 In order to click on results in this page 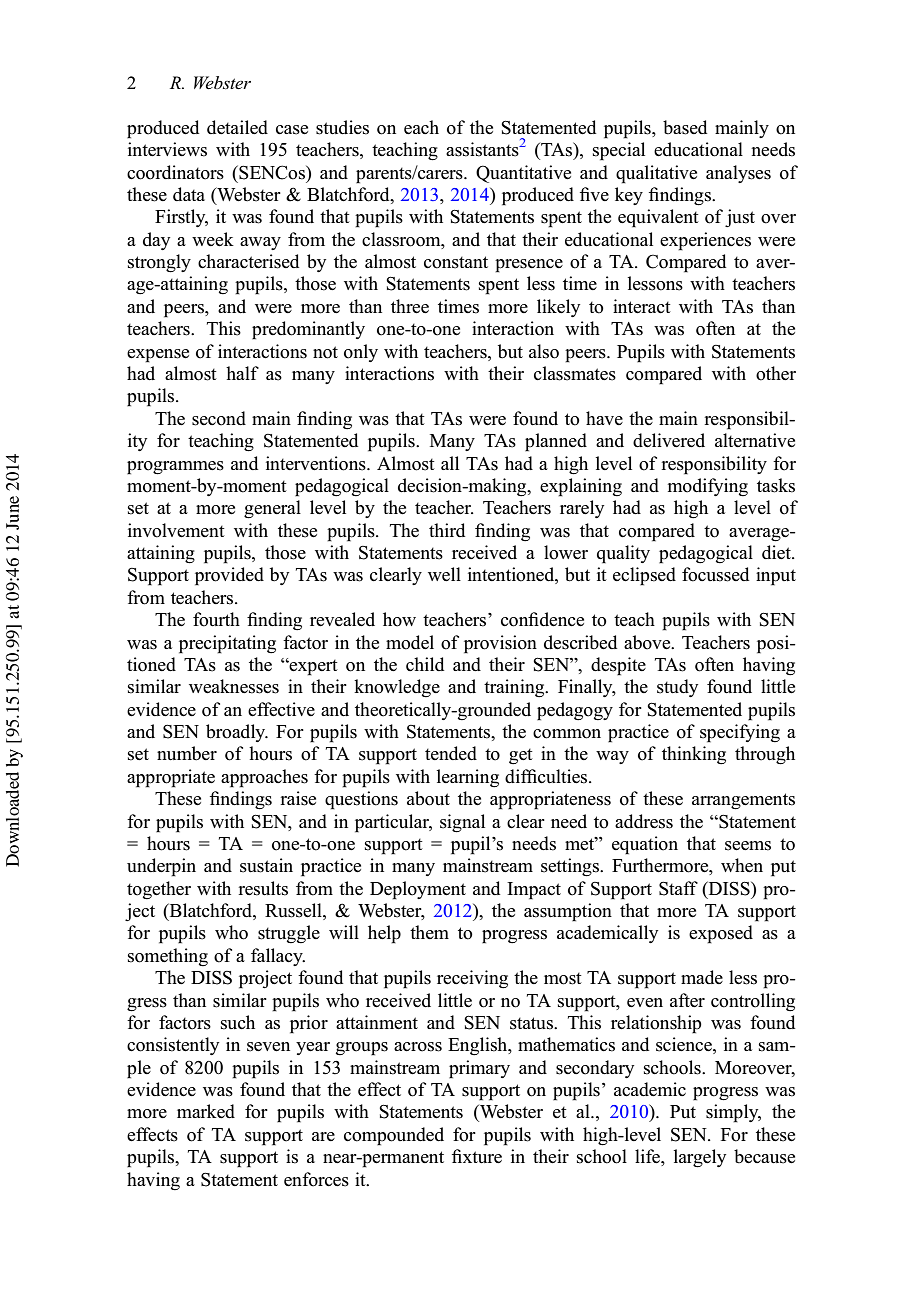, I will do `click(263, 888)`.
